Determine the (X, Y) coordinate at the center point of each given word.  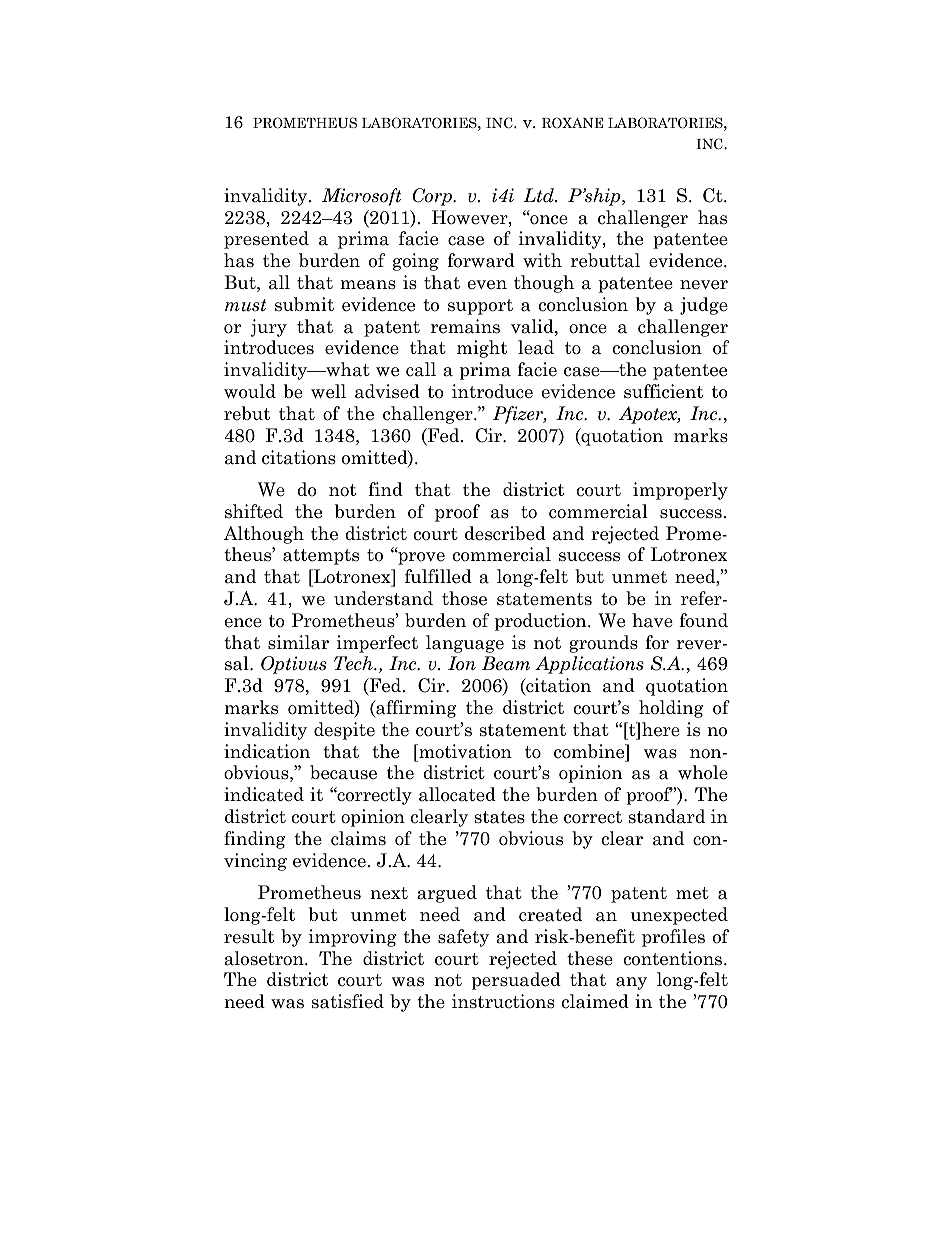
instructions (503, 1001)
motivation (464, 751)
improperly (680, 491)
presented (266, 240)
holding (671, 709)
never (704, 285)
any (631, 983)
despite (344, 731)
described (505, 533)
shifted (254, 511)
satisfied (348, 1001)
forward (481, 260)
